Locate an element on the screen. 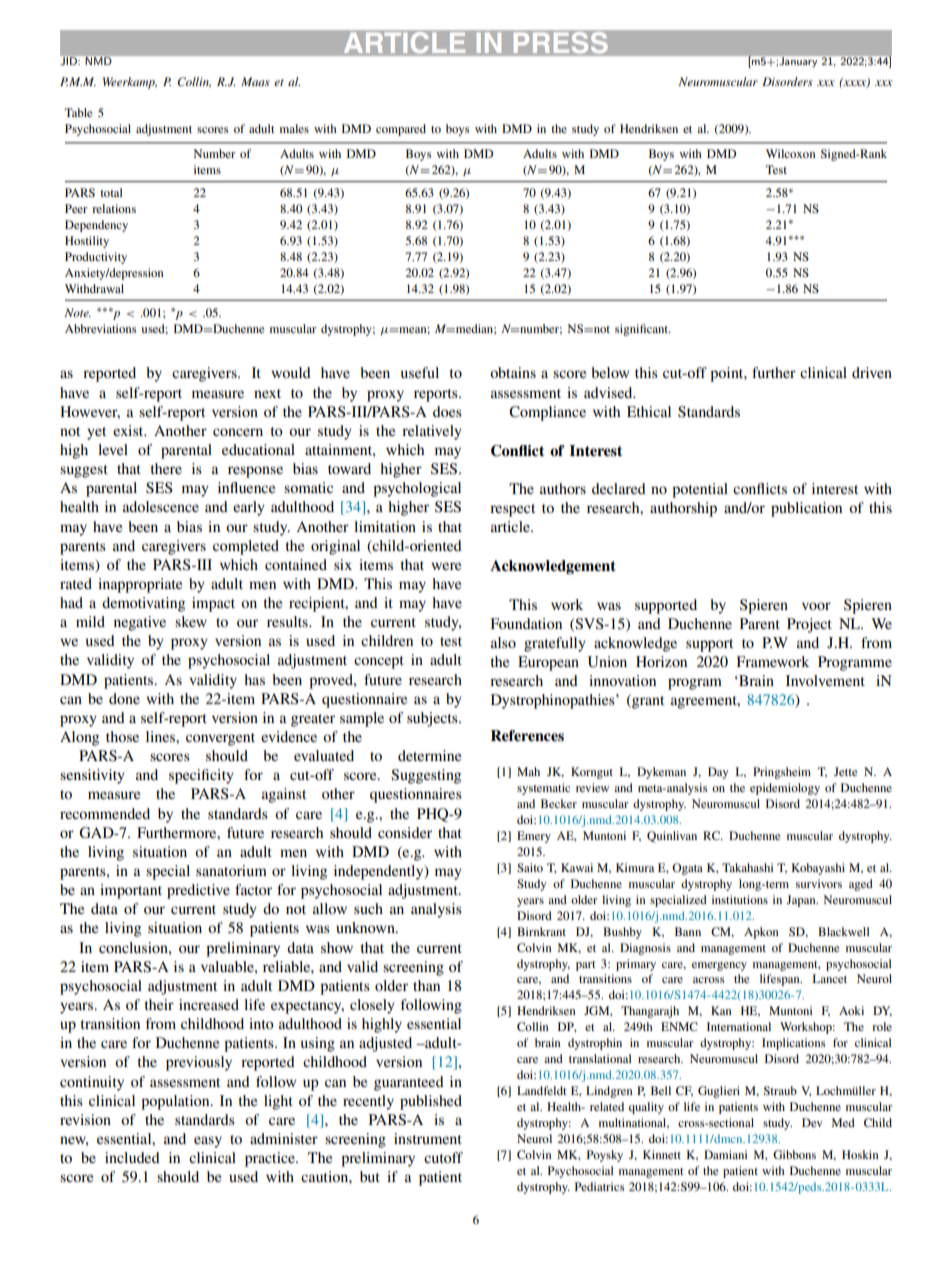 The image size is (952, 1271). Gibbons is located at coordinates (794, 1154).
